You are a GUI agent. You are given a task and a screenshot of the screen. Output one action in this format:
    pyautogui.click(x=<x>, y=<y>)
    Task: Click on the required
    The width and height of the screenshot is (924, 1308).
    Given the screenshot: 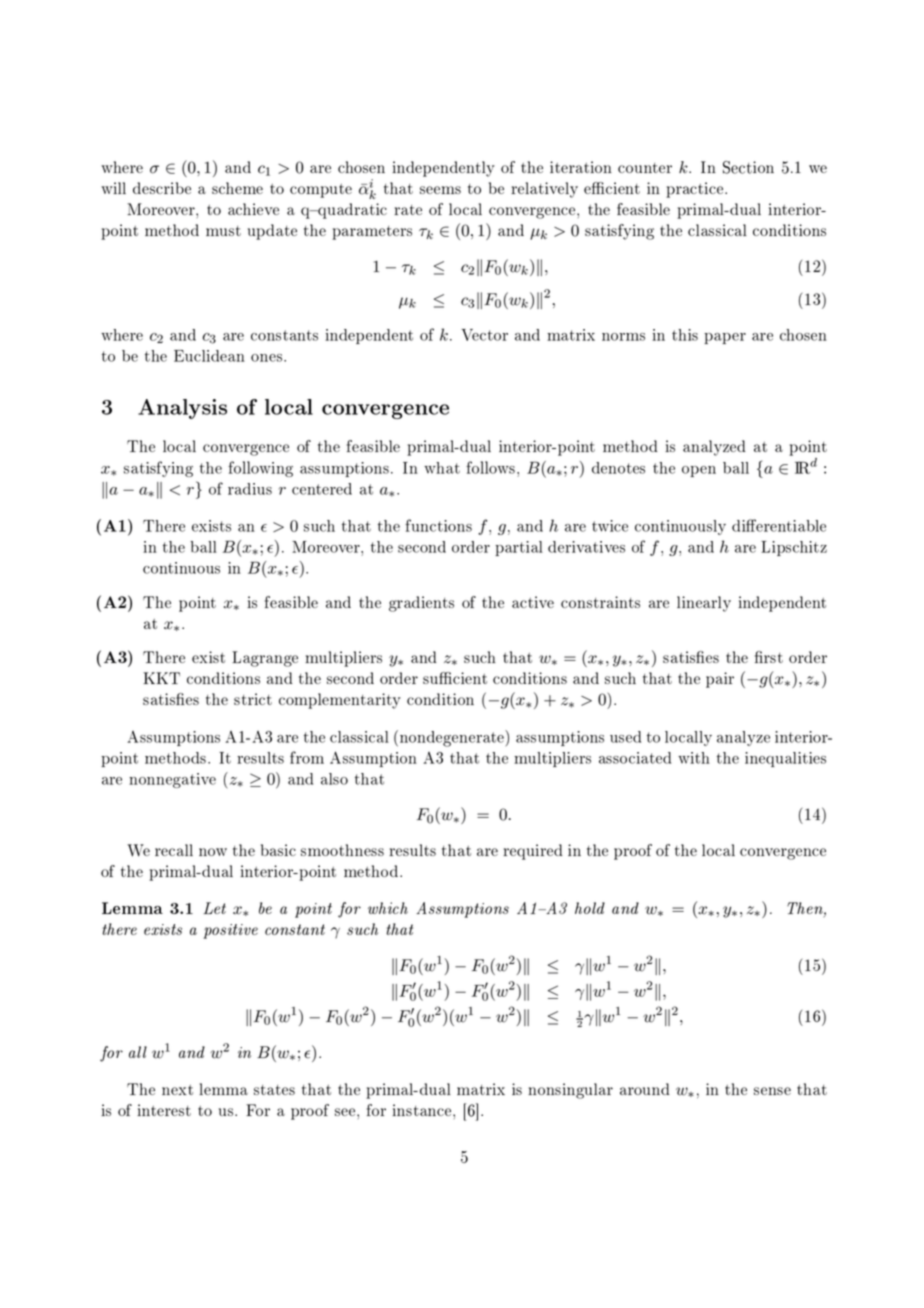 What is the action you would take?
    pyautogui.click(x=533, y=852)
